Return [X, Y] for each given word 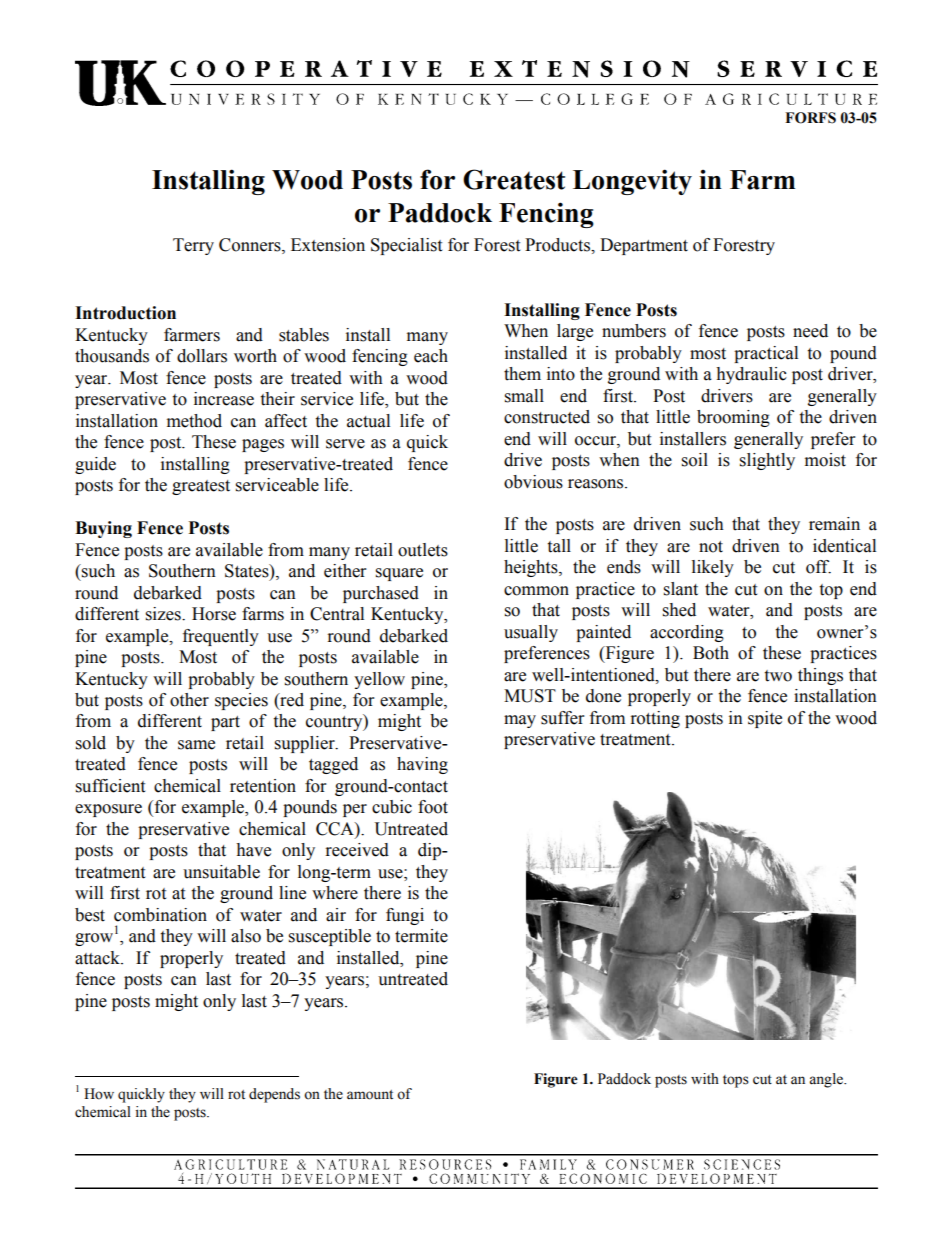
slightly [767, 461]
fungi [405, 916]
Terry [193, 246]
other [189, 700]
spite [765, 719]
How [99, 1094]
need [810, 331]
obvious [533, 482]
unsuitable [221, 872]
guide [95, 465]
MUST [530, 696]
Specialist [406, 246]
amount [370, 1095]
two [778, 676]
